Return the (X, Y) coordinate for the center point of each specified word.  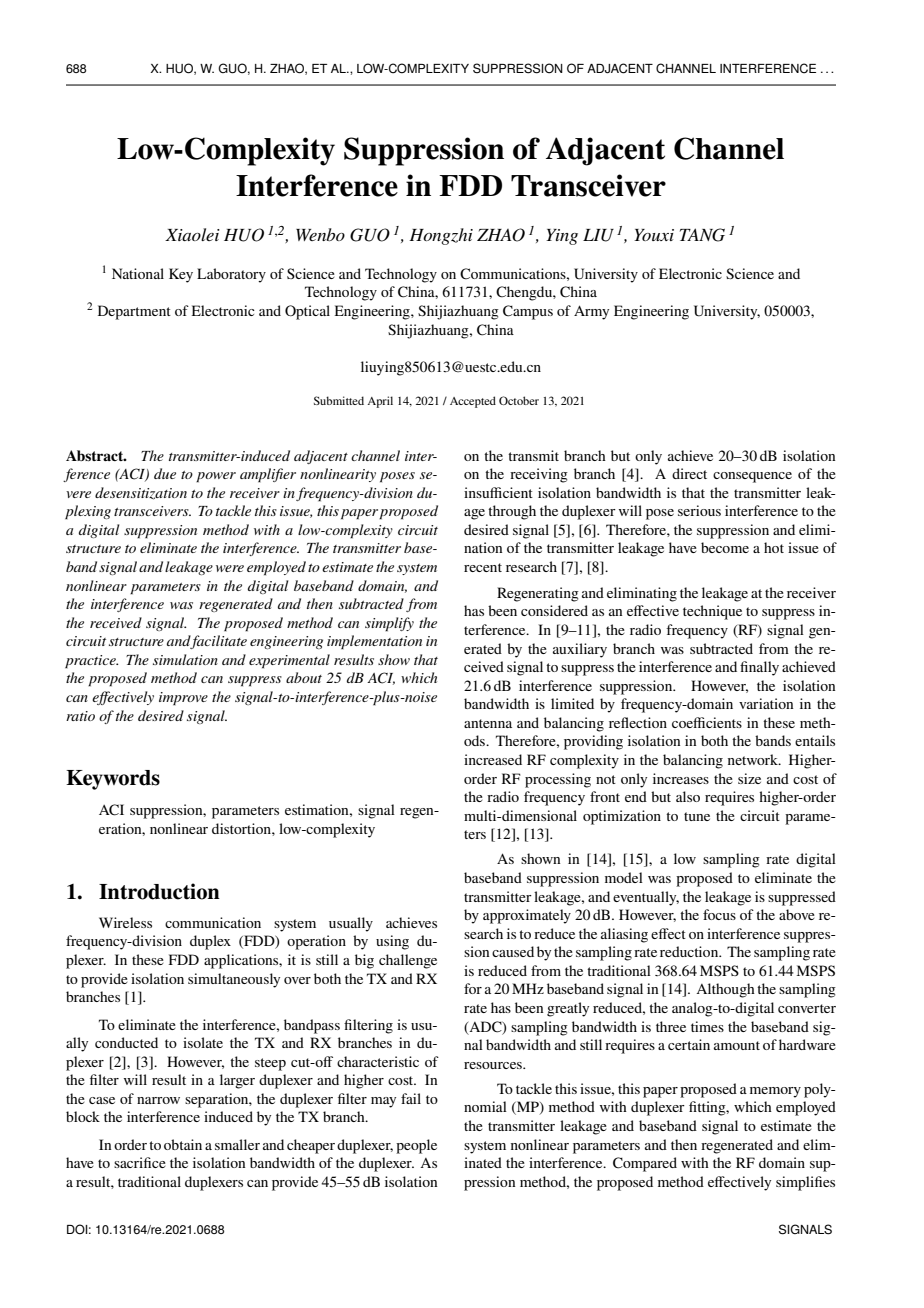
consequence (752, 477)
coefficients (707, 722)
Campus (528, 312)
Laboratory (231, 275)
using (392, 942)
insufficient (498, 492)
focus (719, 914)
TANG (702, 235)
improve (183, 699)
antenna (488, 723)
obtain (183, 1144)
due (165, 473)
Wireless (125, 922)
